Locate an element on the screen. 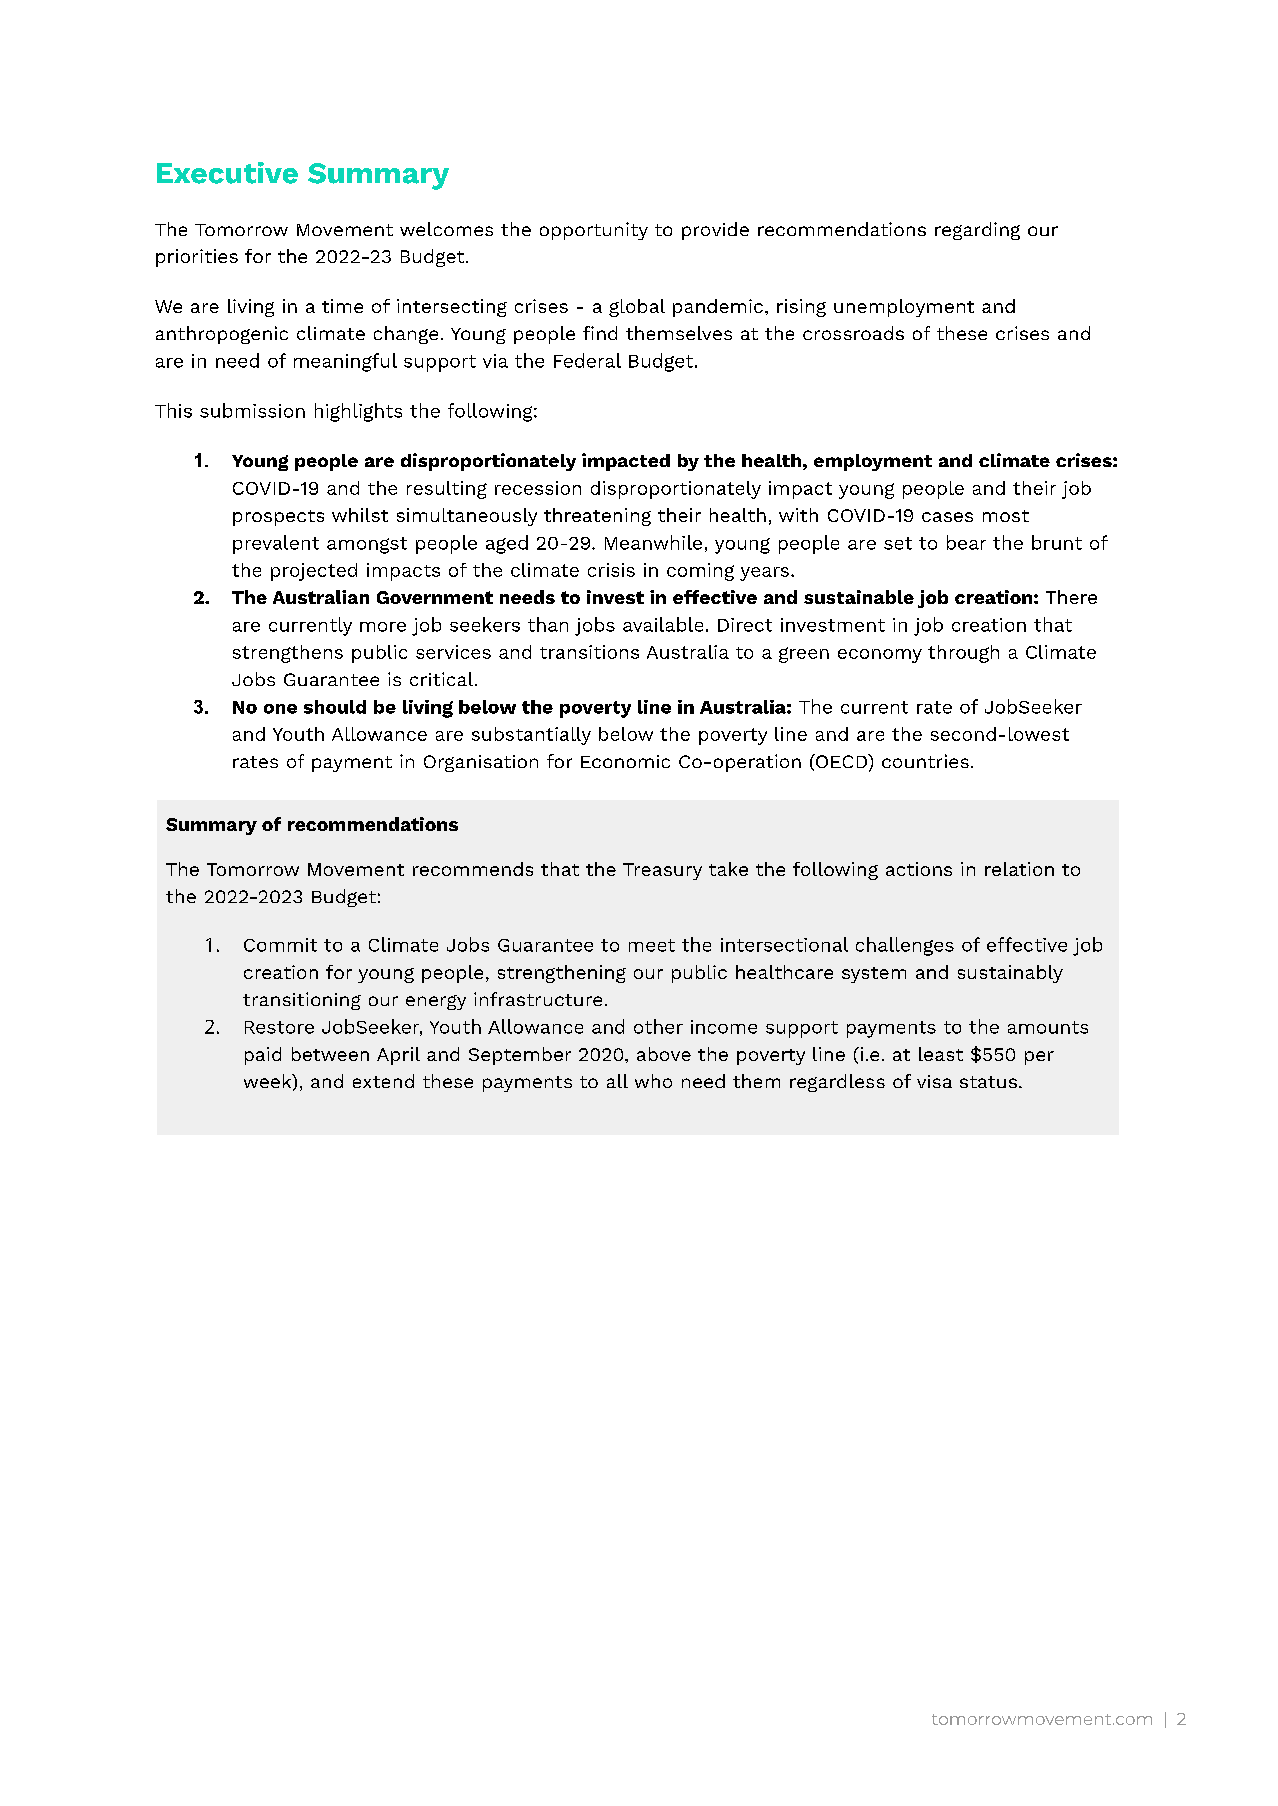  through is located at coordinates (963, 654).
